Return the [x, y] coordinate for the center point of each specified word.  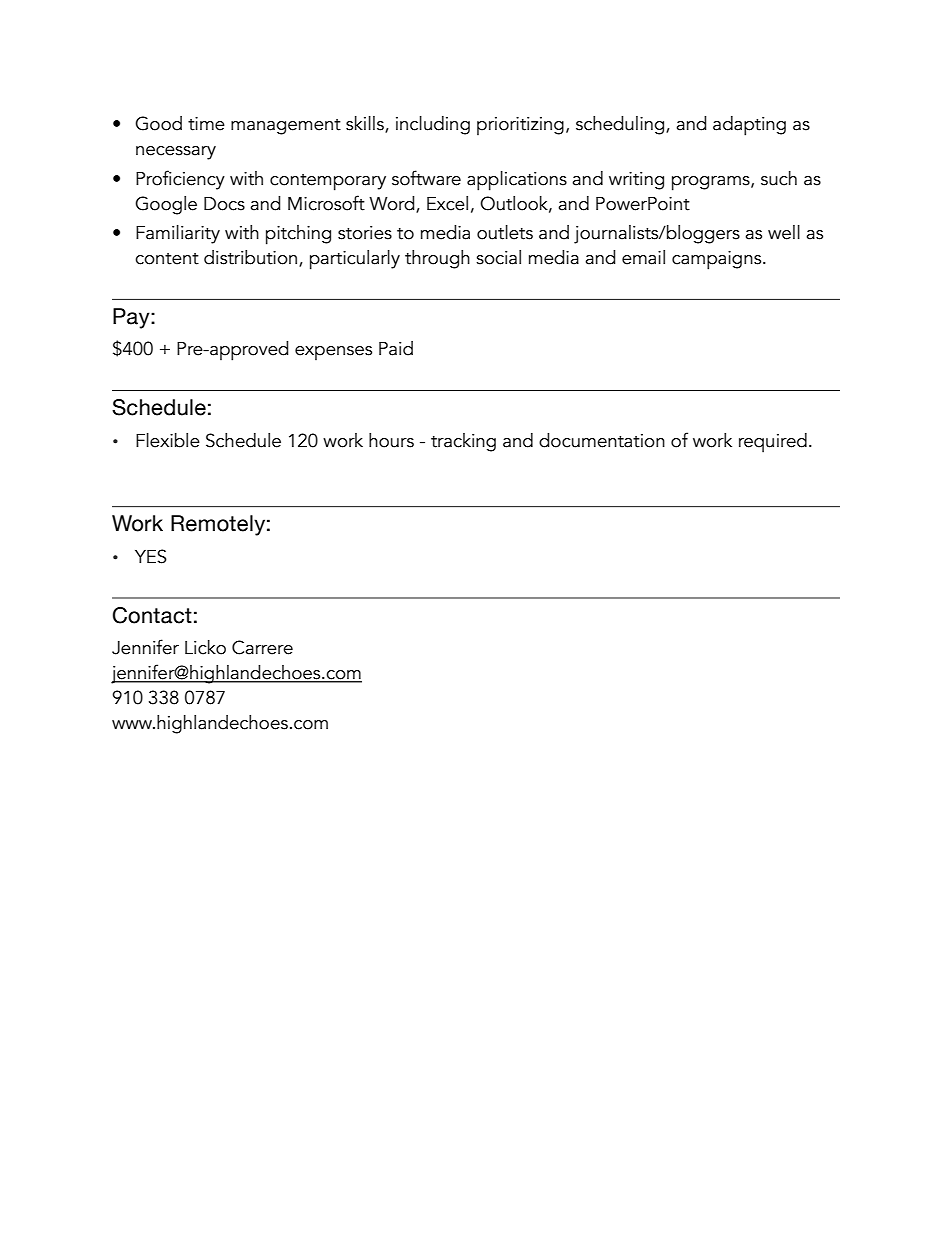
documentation [602, 440]
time [206, 124]
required [773, 443]
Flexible [168, 440]
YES [151, 556]
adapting [749, 126]
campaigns [718, 260]
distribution [250, 257]
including [433, 125]
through [437, 259]
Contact [152, 615]
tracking [463, 442]
